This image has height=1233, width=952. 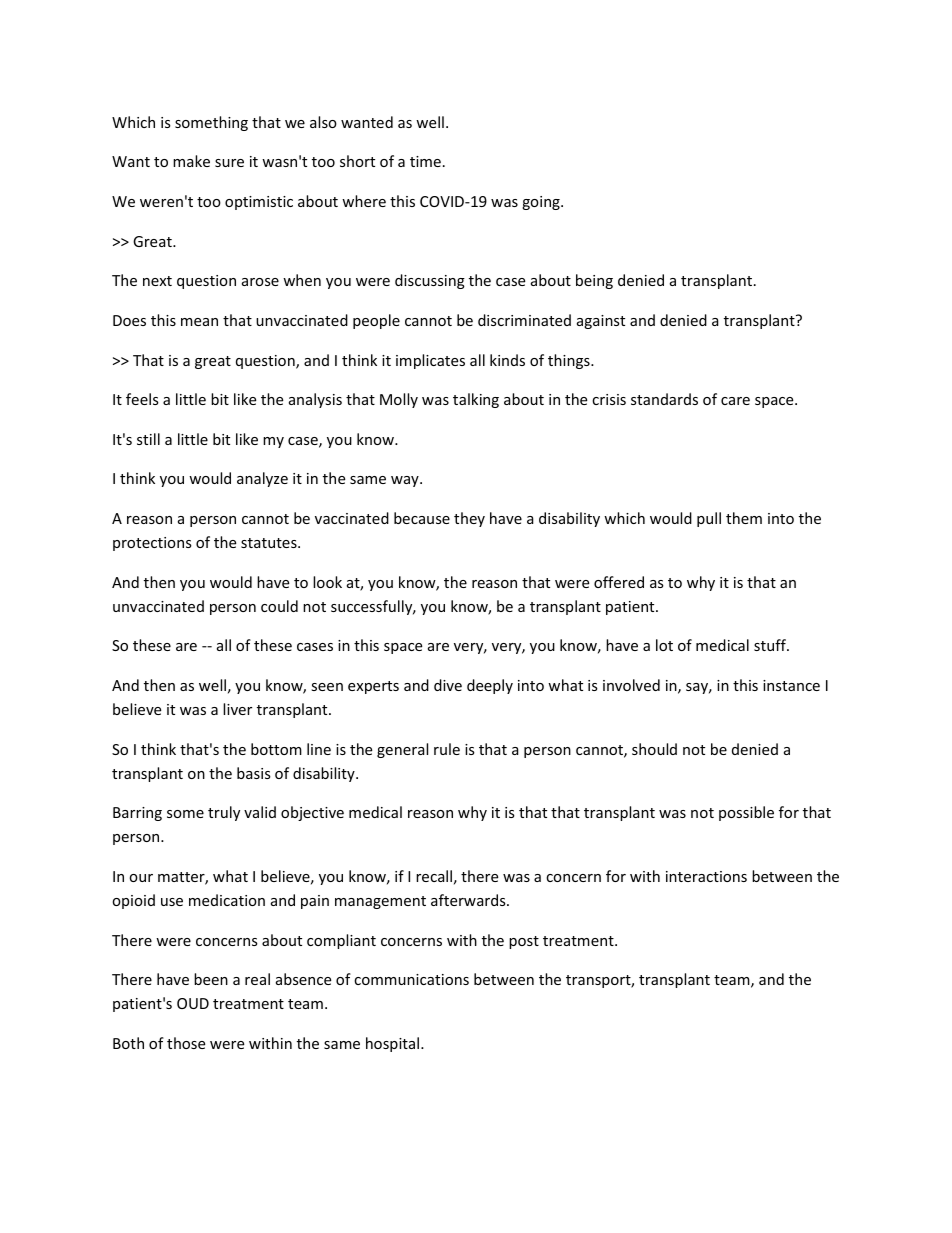 What do you see at coordinates (709, 519) in the image?
I see `pull` at bounding box center [709, 519].
